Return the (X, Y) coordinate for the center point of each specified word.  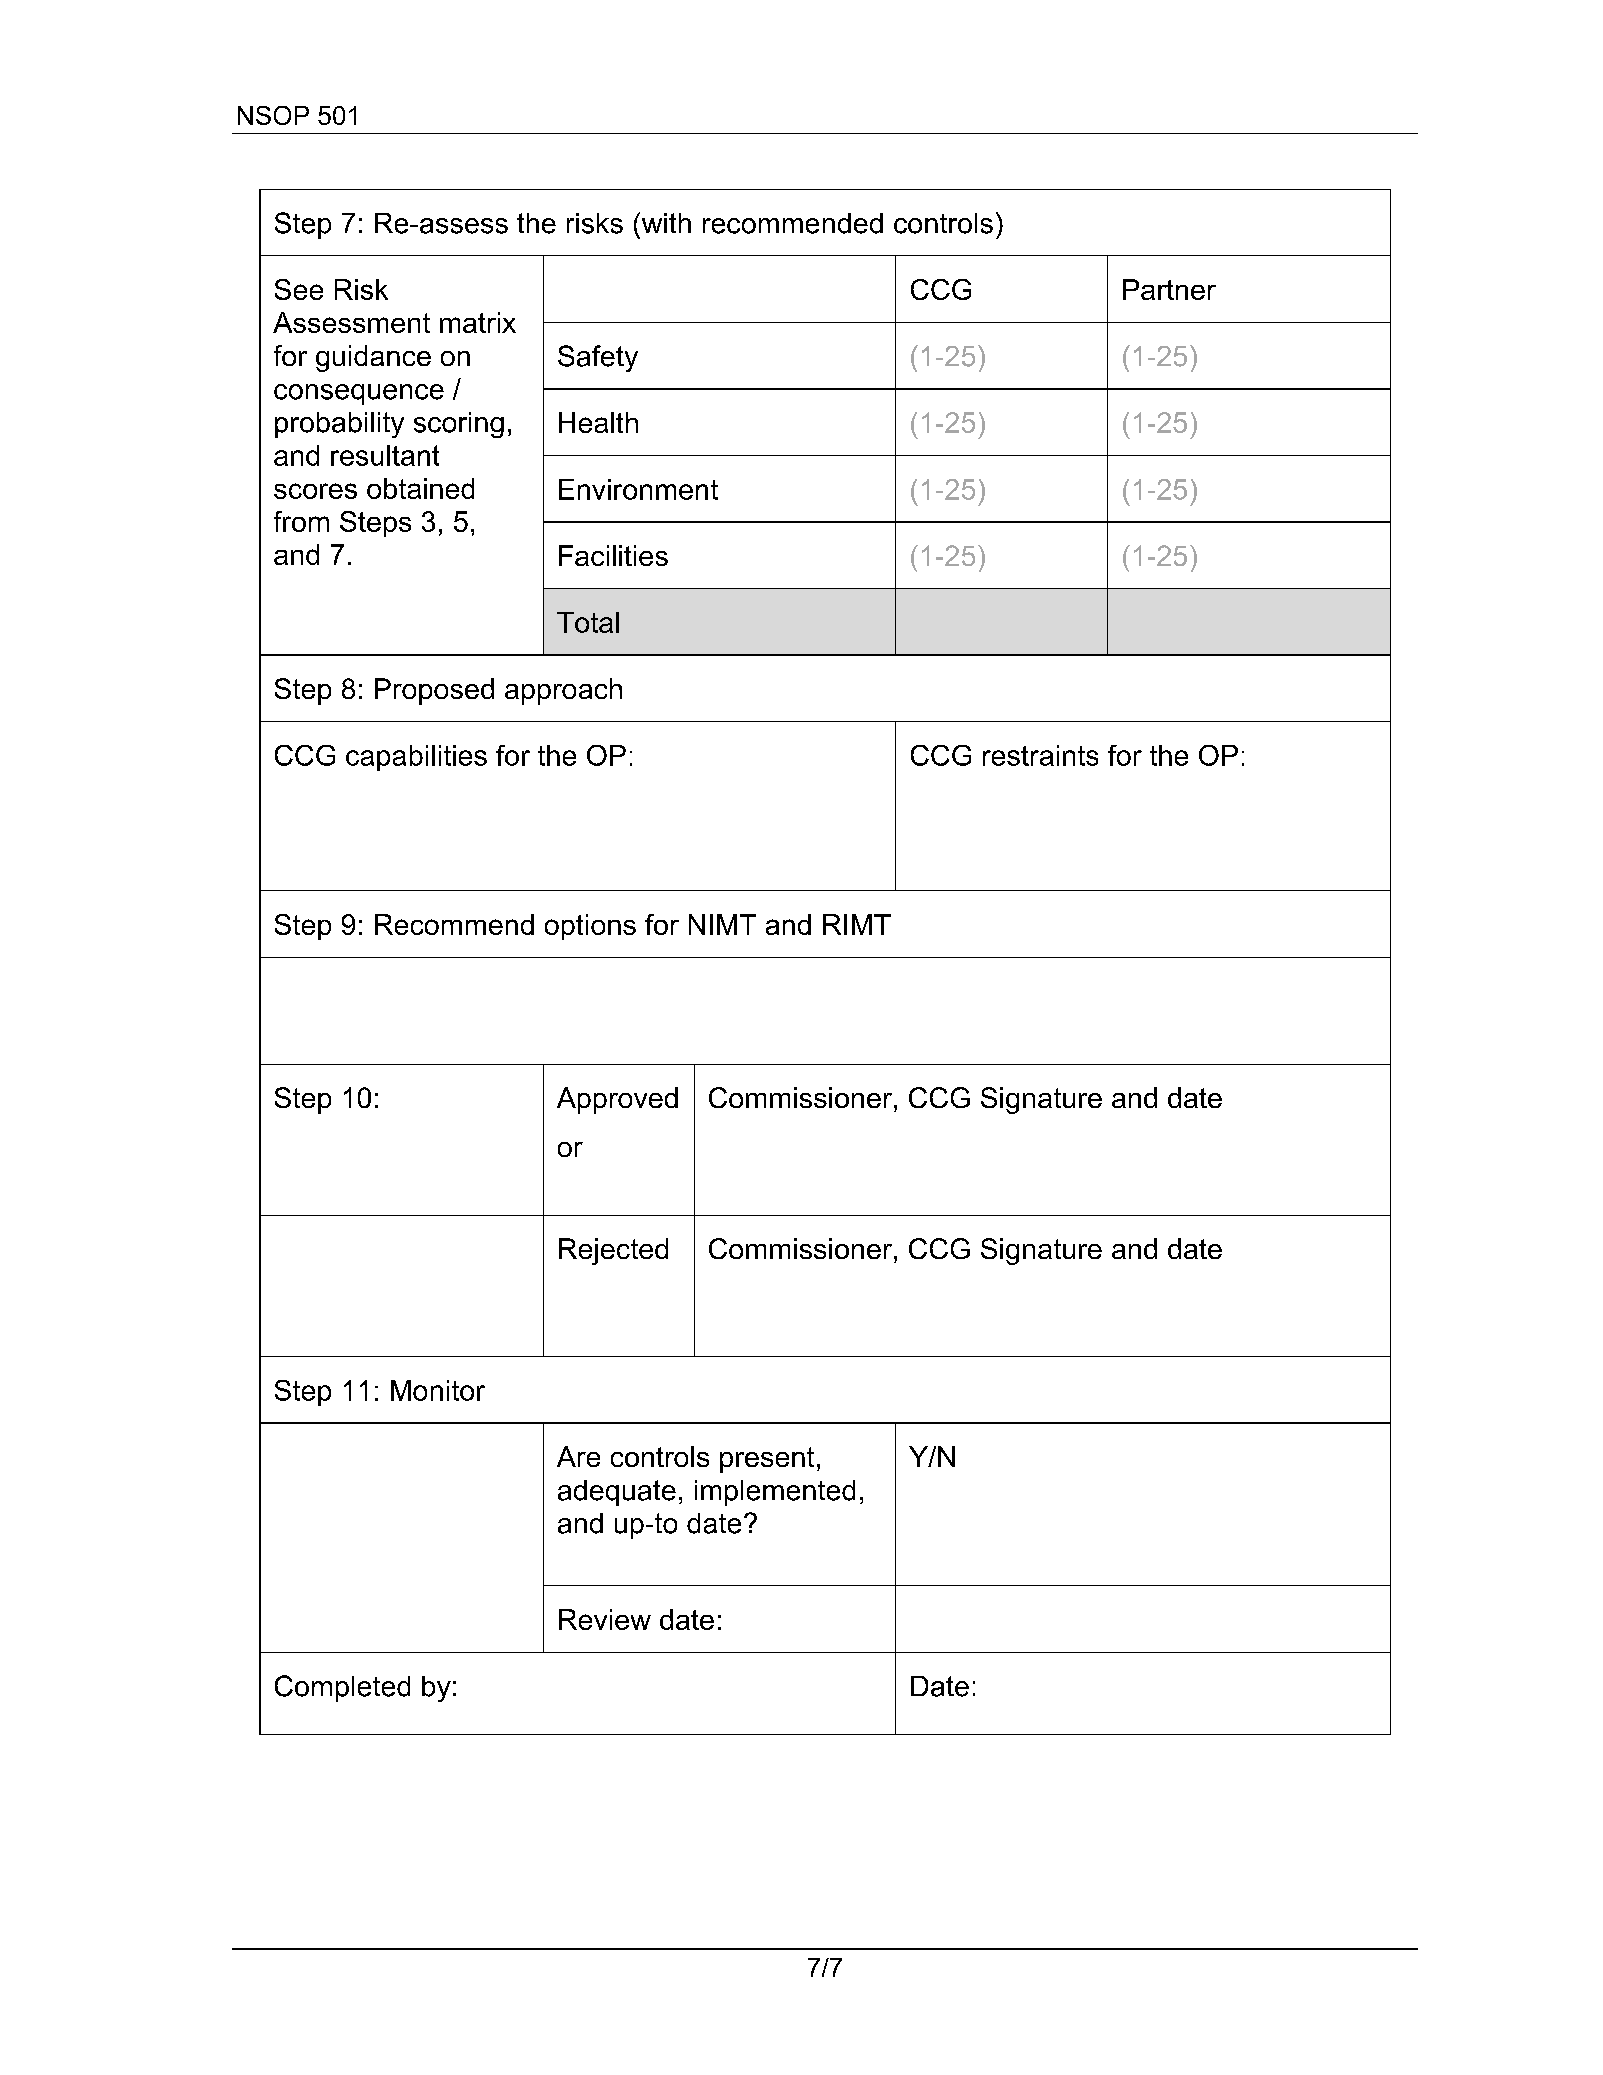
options (590, 927)
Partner (1169, 289)
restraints (1040, 755)
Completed (342, 1688)
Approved (617, 1100)
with (665, 222)
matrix (478, 322)
